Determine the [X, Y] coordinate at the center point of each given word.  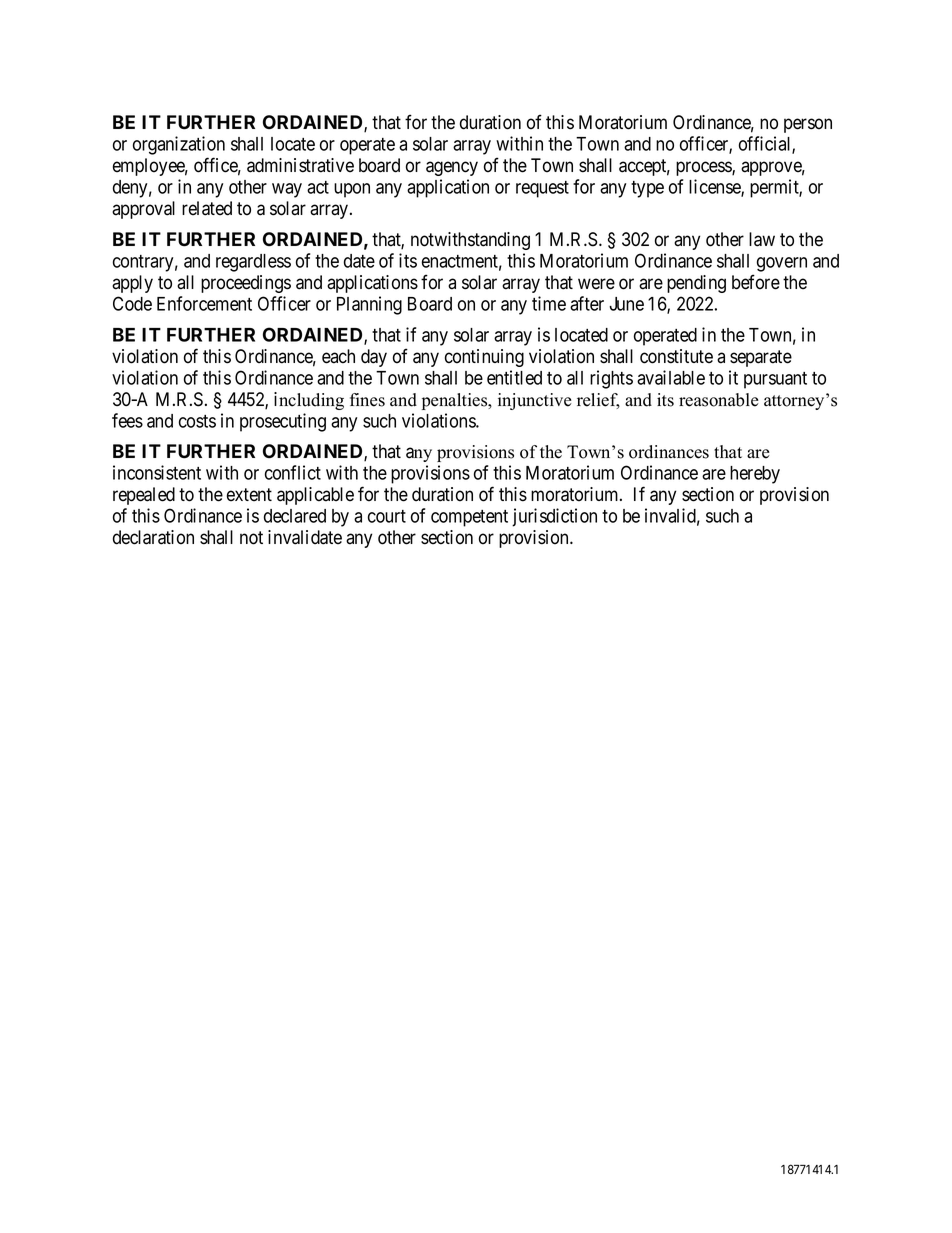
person [808, 125]
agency [452, 168]
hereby [755, 475]
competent [469, 518]
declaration [153, 537]
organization [179, 147]
